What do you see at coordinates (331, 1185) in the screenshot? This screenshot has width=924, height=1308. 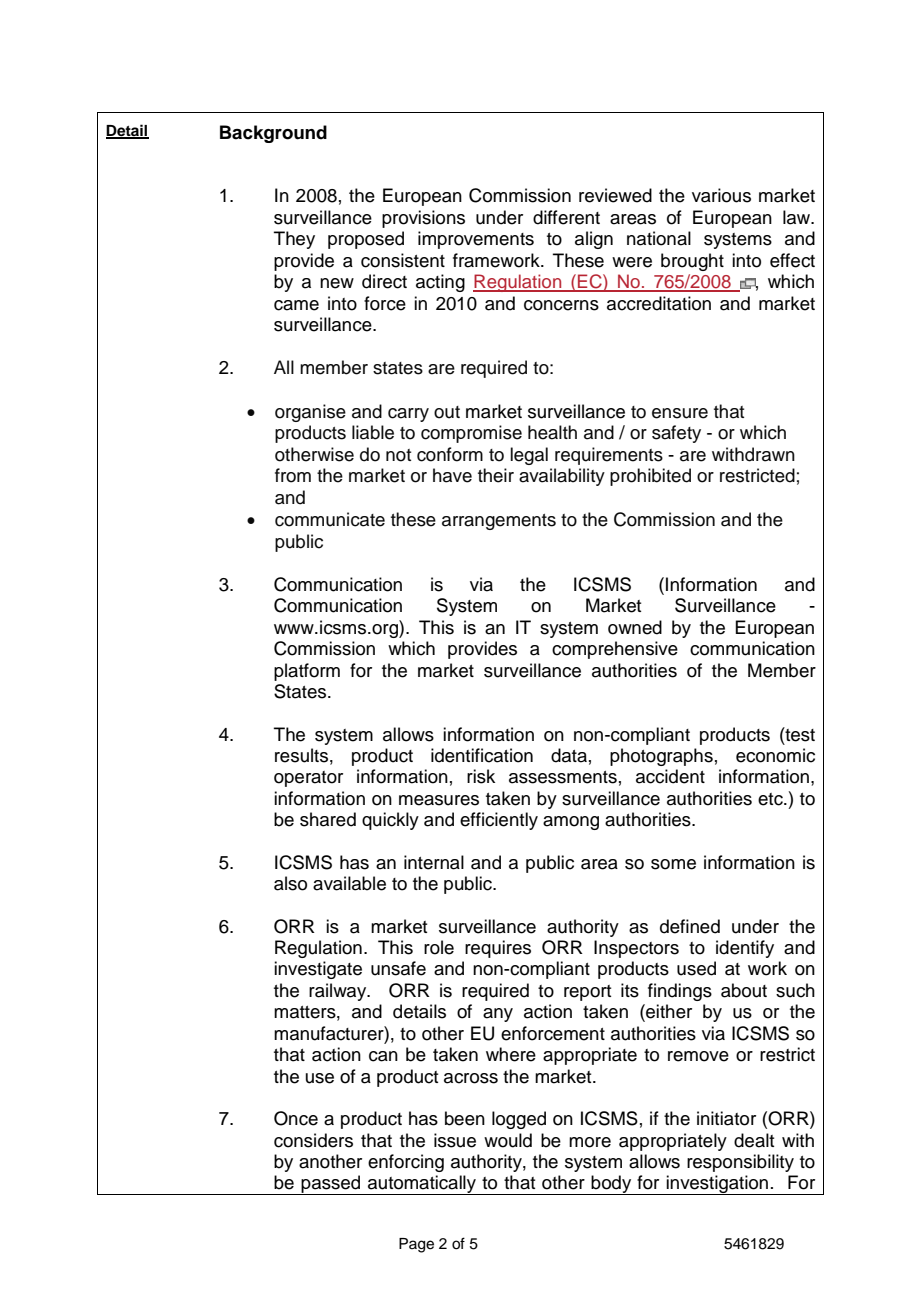 I see `passed` at bounding box center [331, 1185].
